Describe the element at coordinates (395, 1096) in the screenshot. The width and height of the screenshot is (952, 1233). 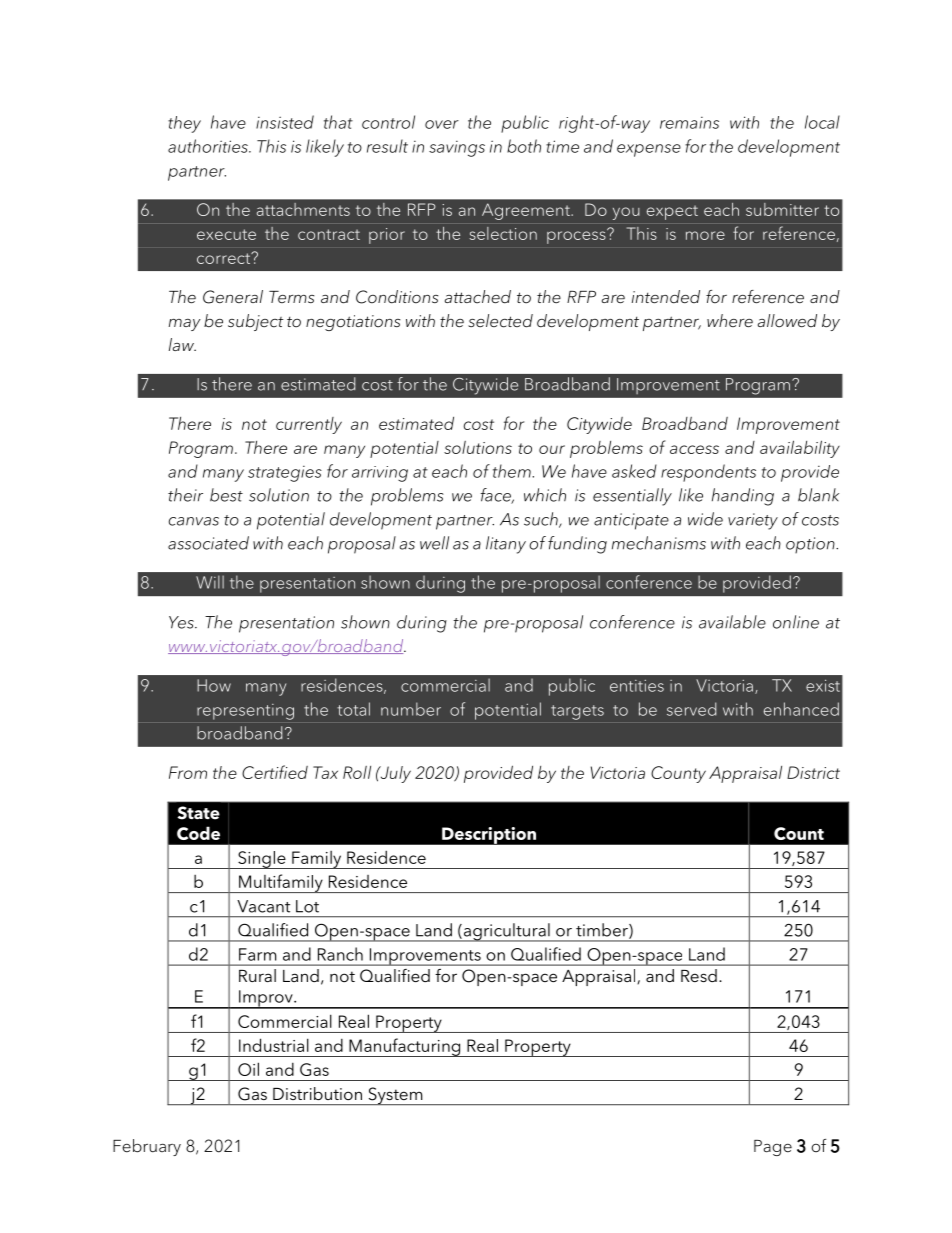
I see `System` at that location.
